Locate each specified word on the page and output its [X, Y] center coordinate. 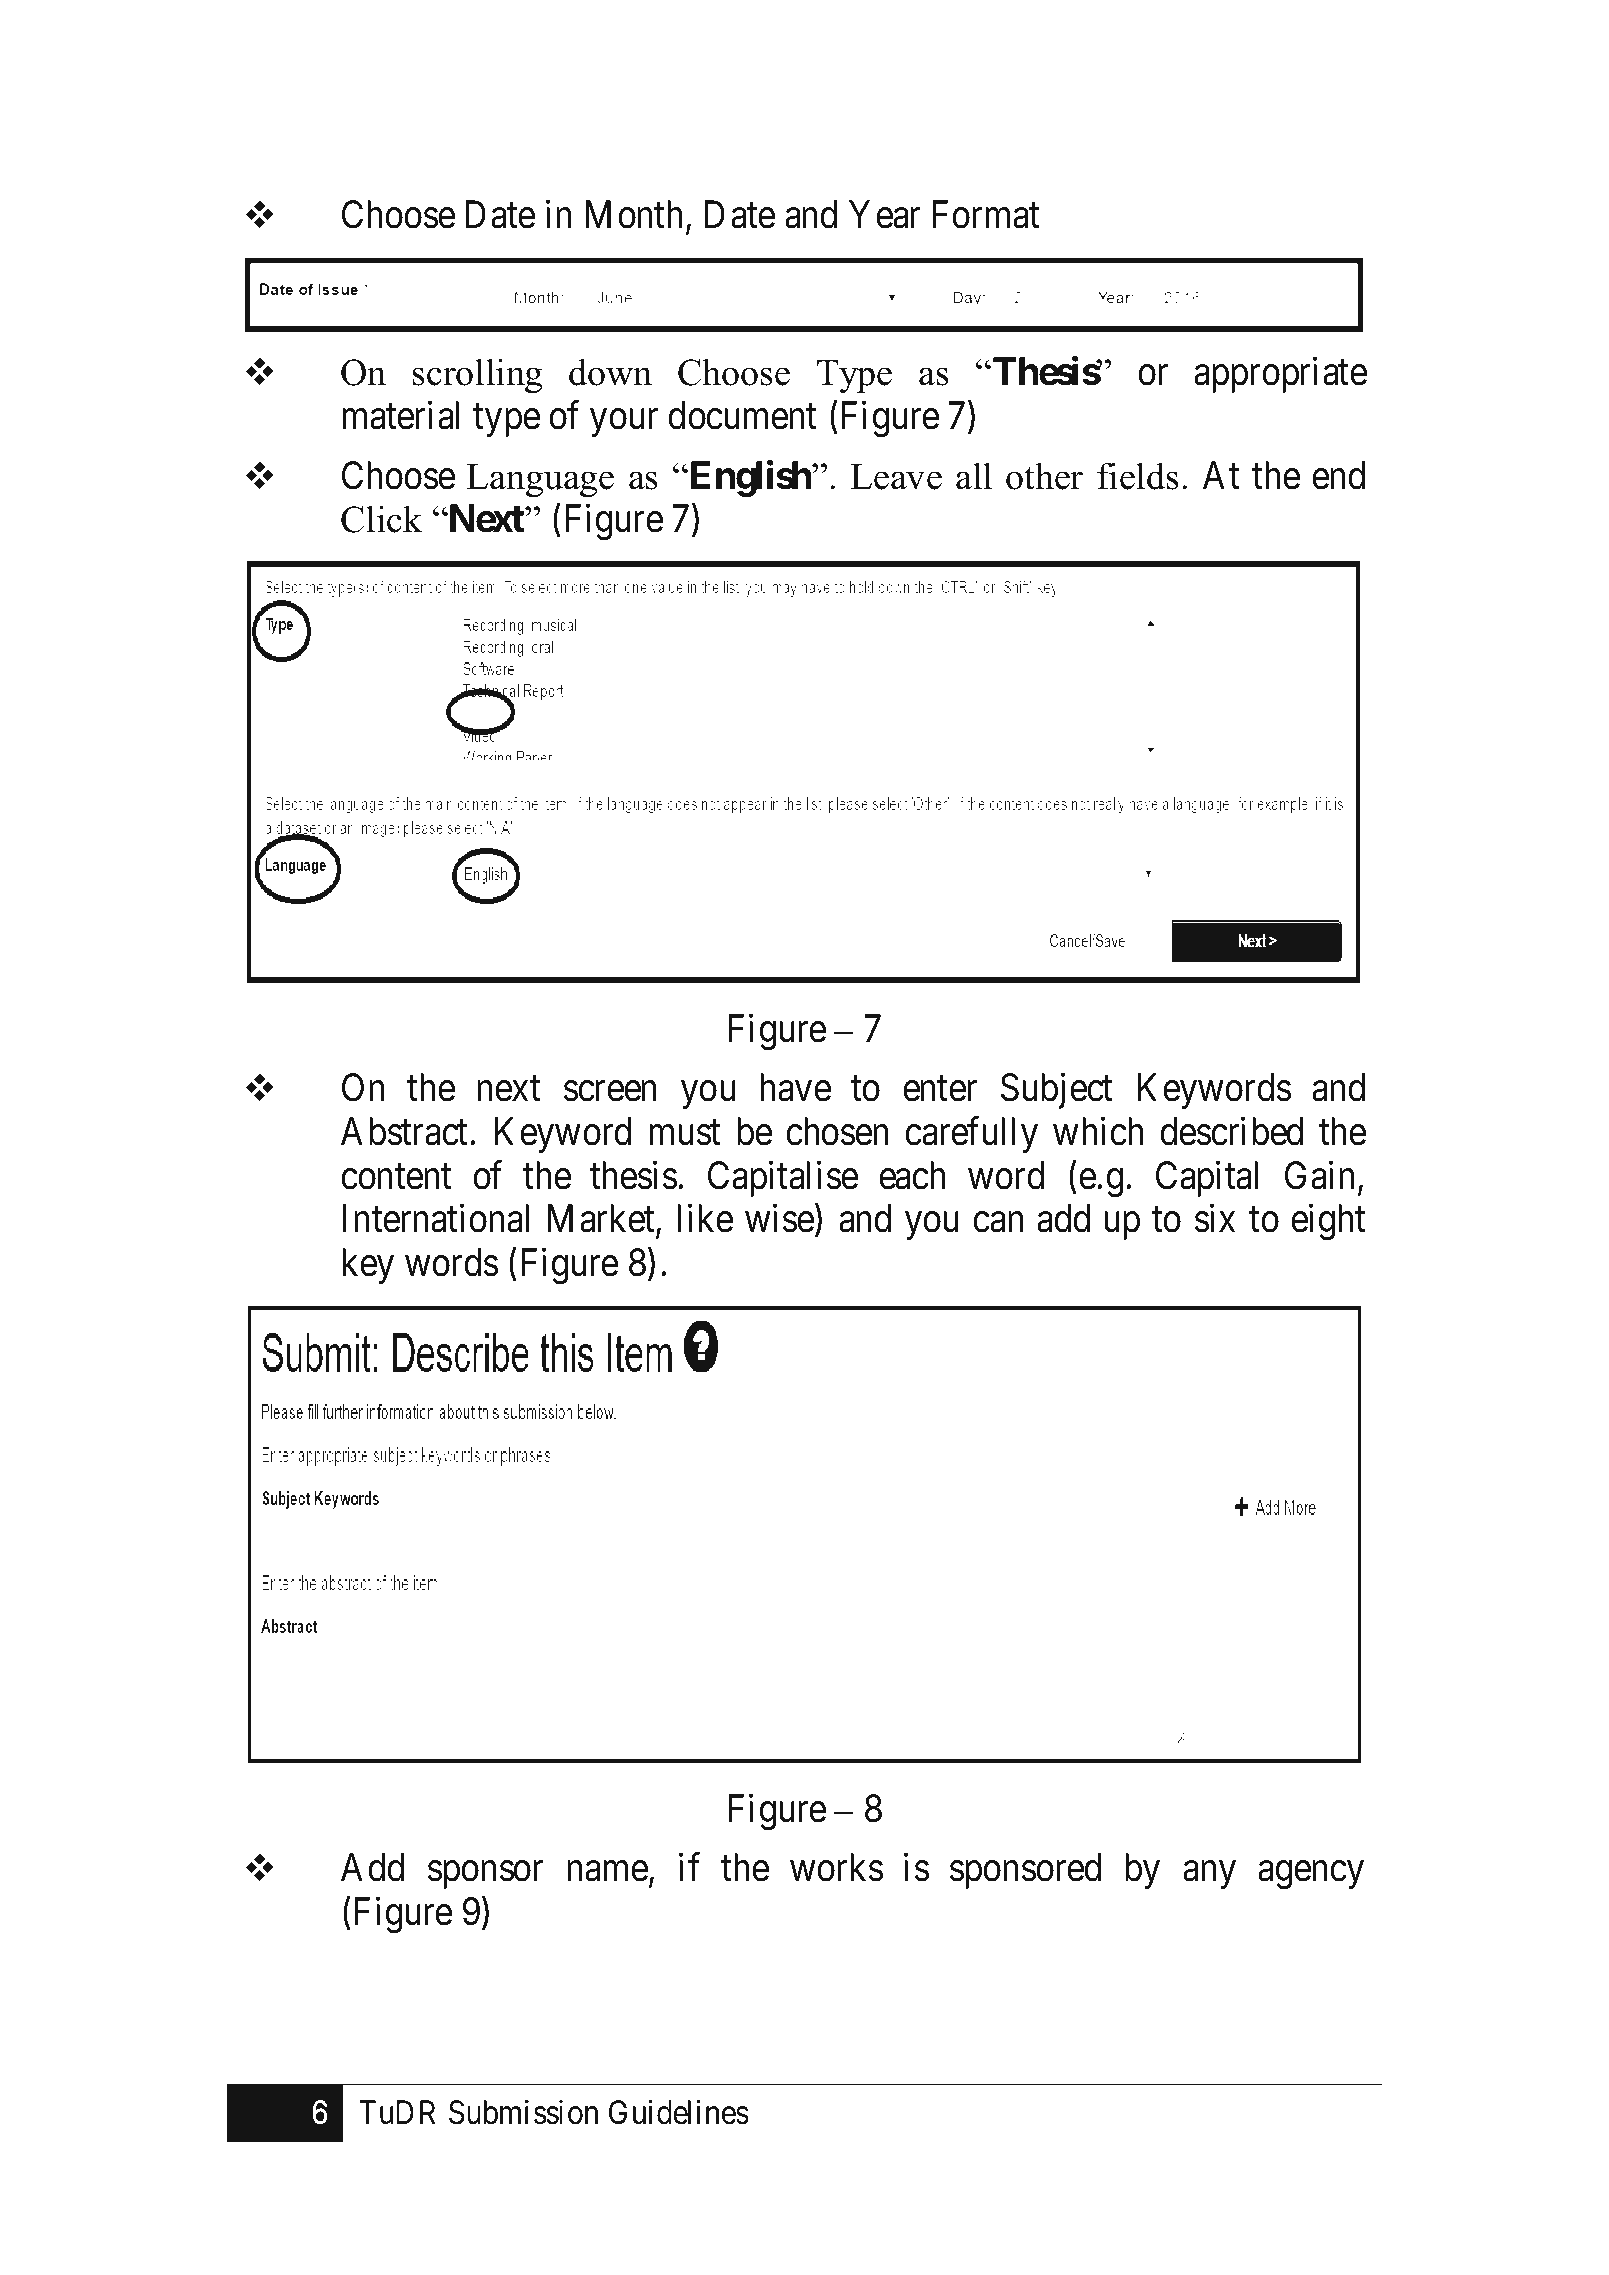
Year [884, 215]
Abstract [406, 1131]
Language [540, 480]
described [1231, 1131]
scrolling [478, 375]
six [1215, 1218]
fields [1138, 476]
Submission [523, 2112]
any [1209, 1875]
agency [1311, 1875]
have [795, 1088]
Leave [896, 477]
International [436, 1218]
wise [779, 1218]
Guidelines [679, 2112]
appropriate [1280, 375]
